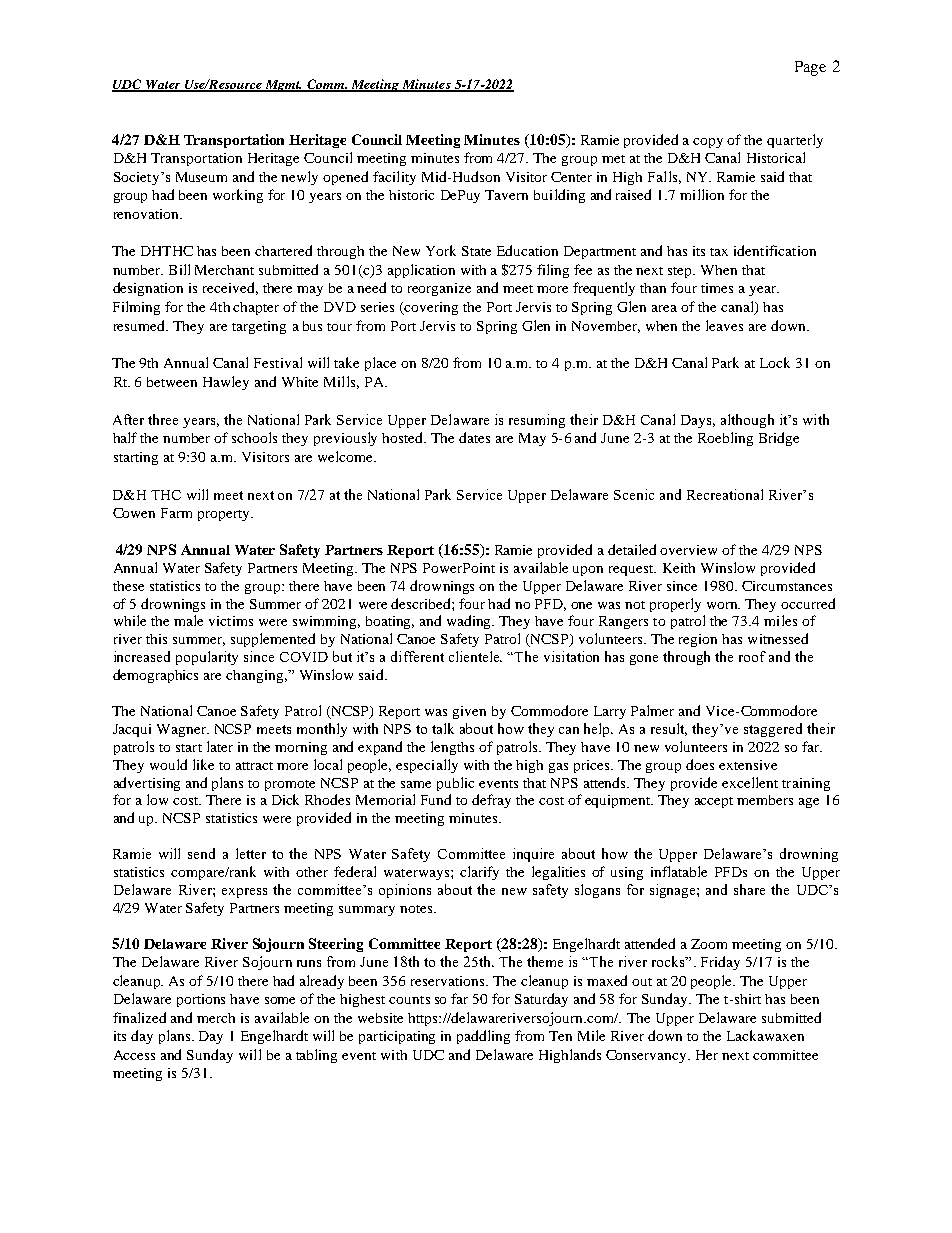 The image size is (952, 1233). What do you see at coordinates (474, 437) in the screenshot?
I see `dates` at bounding box center [474, 437].
